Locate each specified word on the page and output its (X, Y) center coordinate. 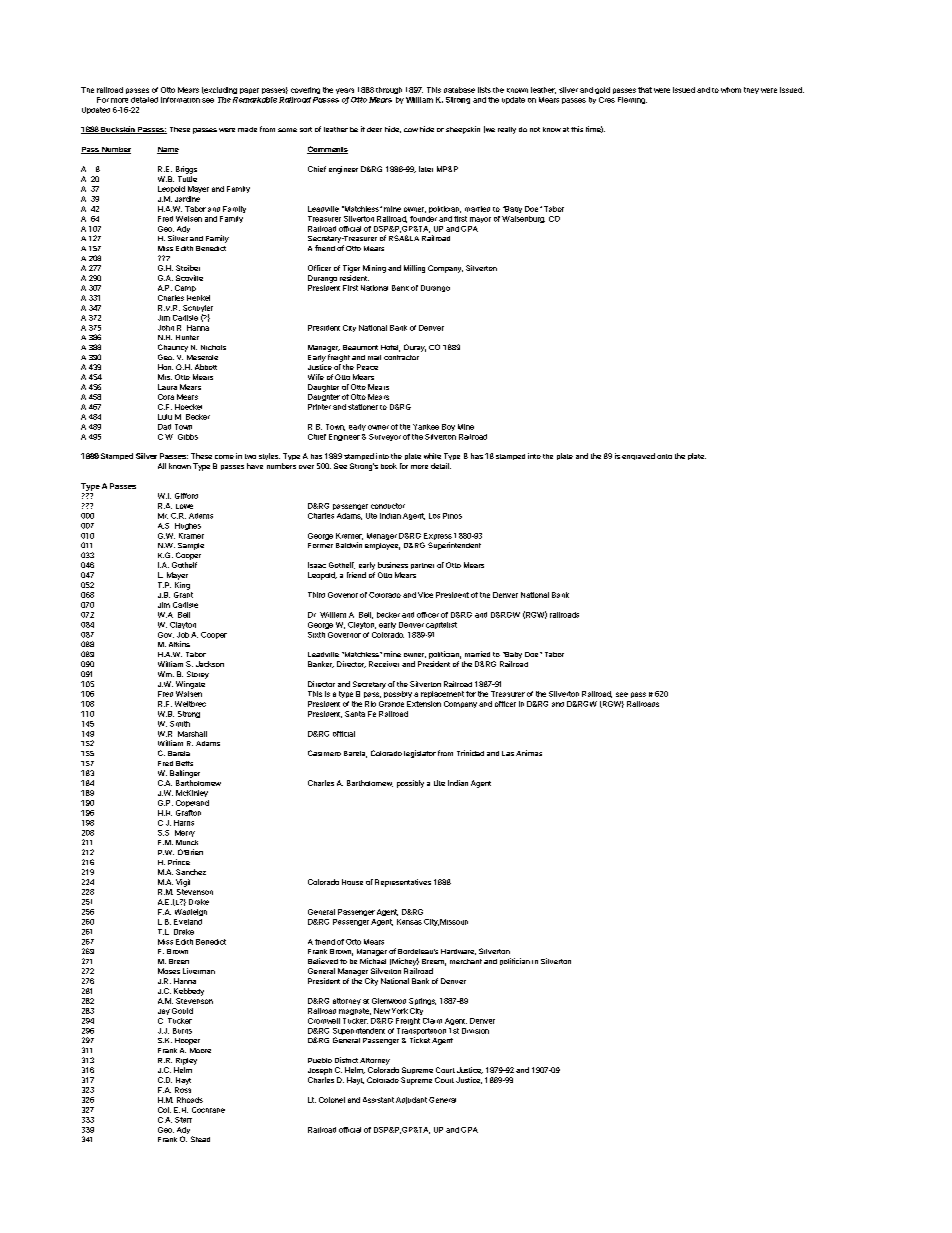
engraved (638, 456)
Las (508, 753)
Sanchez (191, 872)
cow (411, 130)
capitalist (441, 625)
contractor (401, 357)
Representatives (403, 883)
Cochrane (208, 1110)
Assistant (378, 1100)
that (645, 90)
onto (664, 456)
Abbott (206, 367)
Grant (183, 595)
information (180, 100)
